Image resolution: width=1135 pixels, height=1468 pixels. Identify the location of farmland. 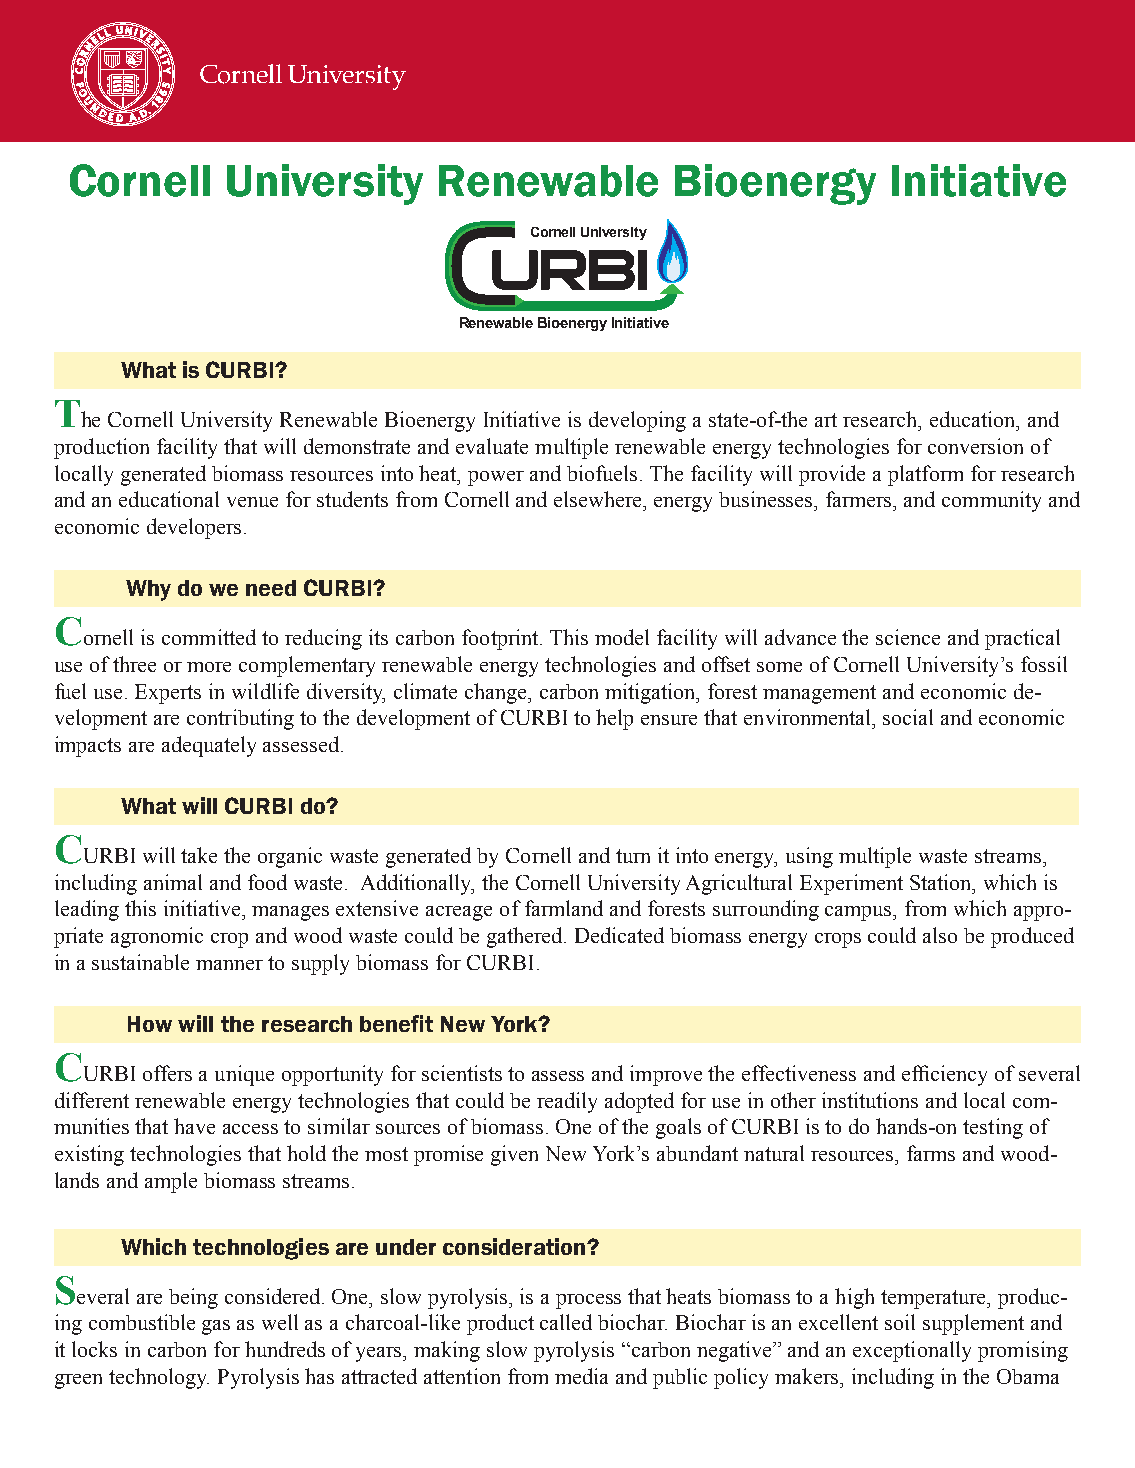
(564, 908).
